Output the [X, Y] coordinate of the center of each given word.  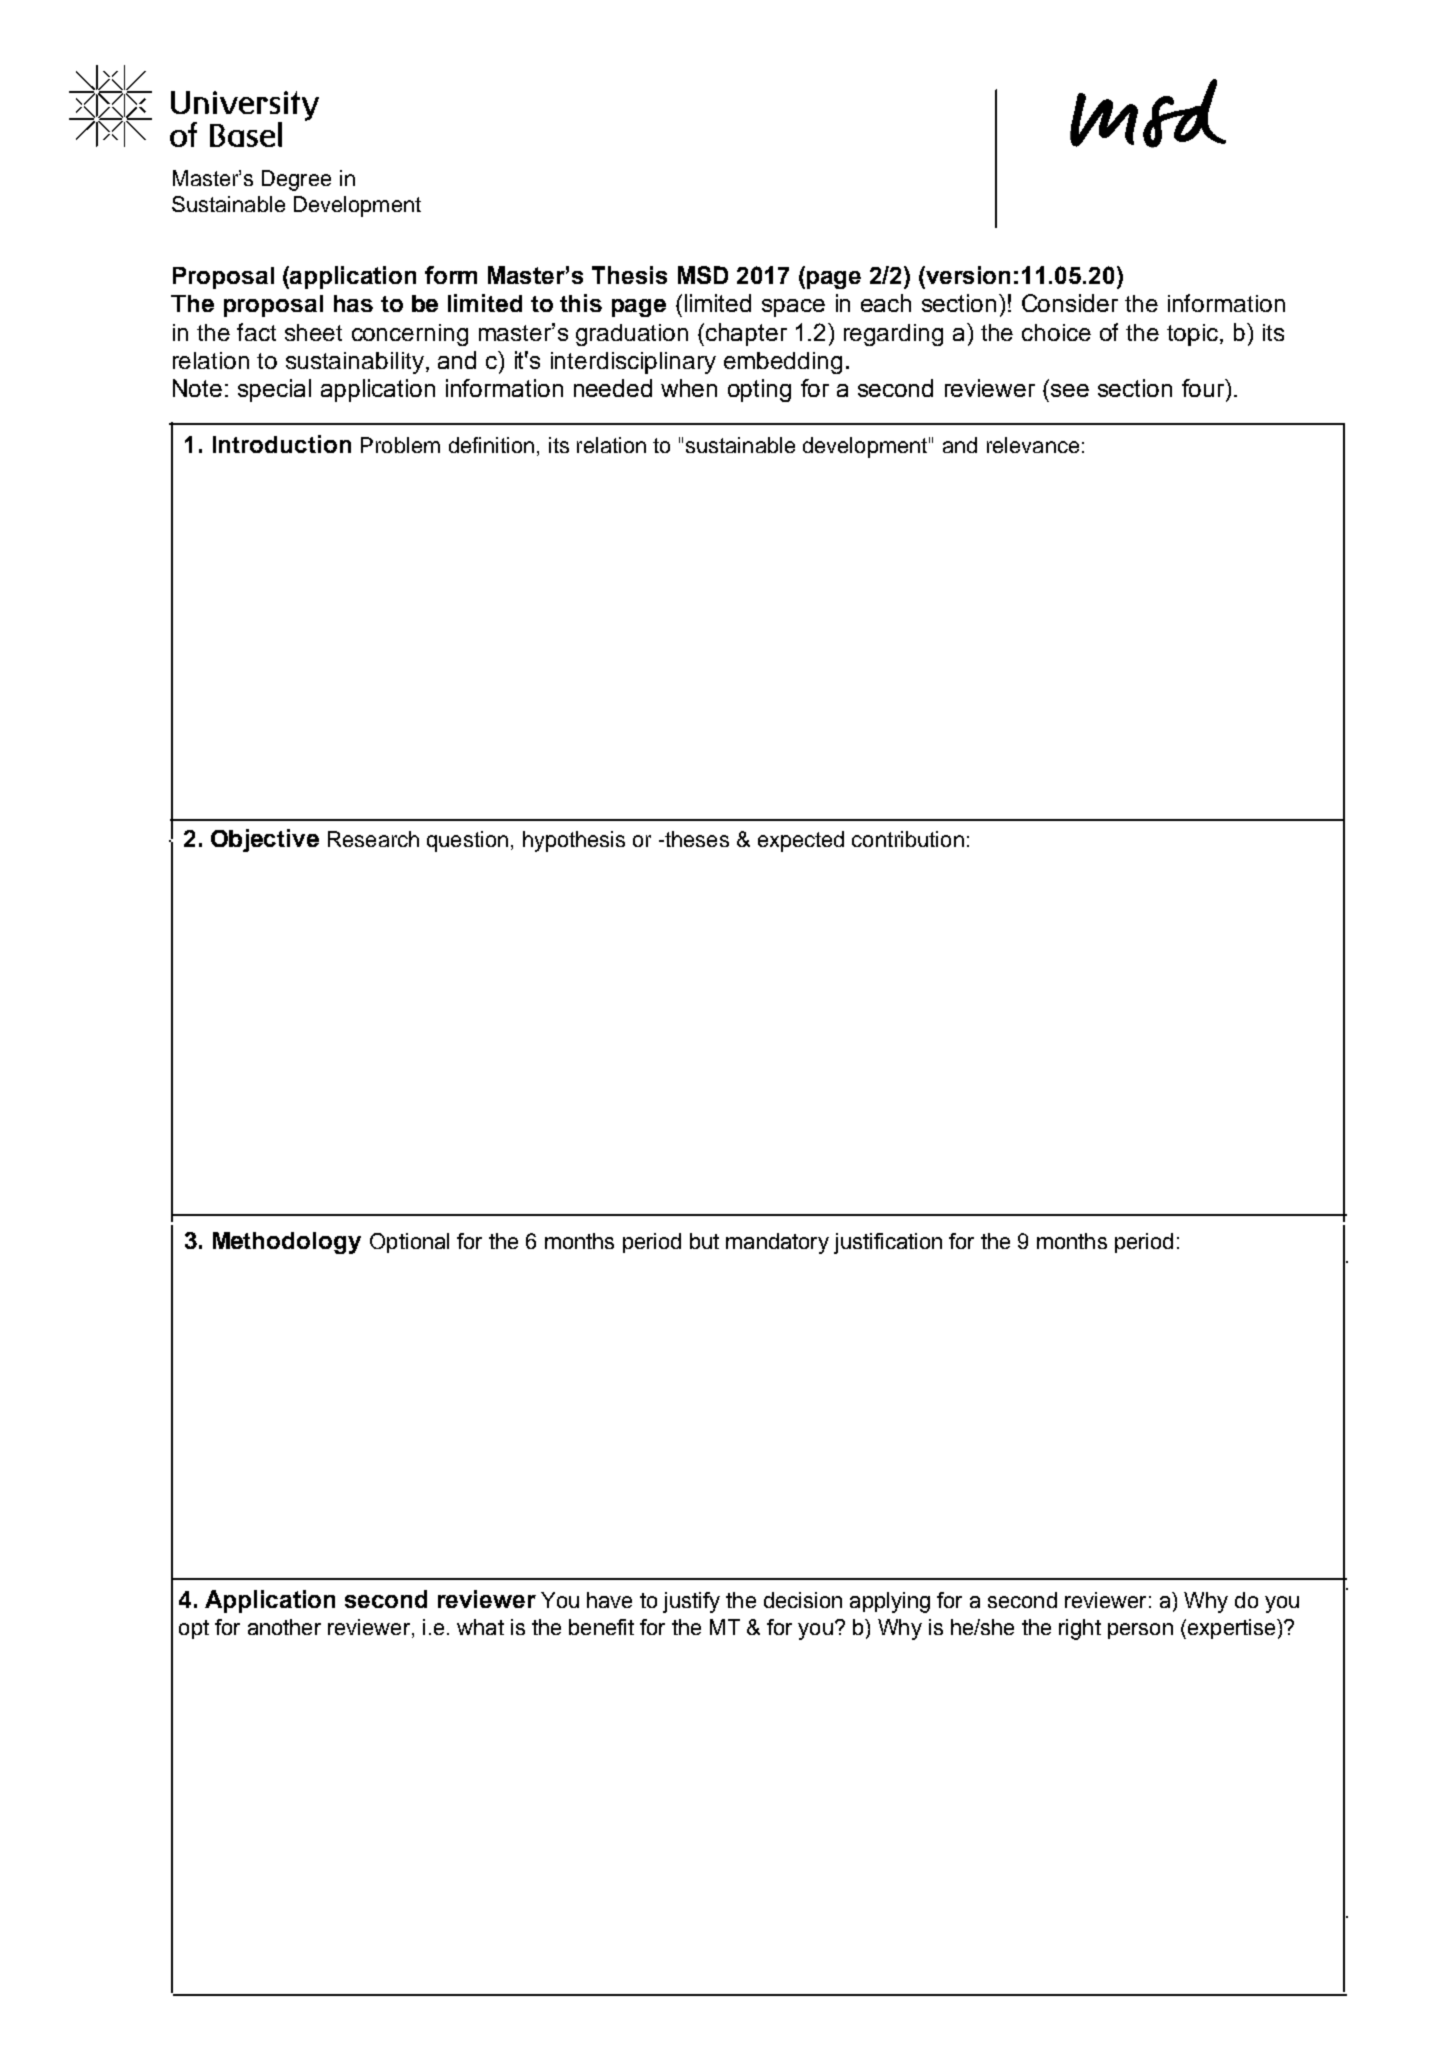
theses [696, 839]
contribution [908, 839]
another [284, 1627]
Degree [296, 180]
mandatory [777, 1243]
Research [373, 839]
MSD [703, 275]
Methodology [287, 1243]
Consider [1070, 303]
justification [888, 1243]
